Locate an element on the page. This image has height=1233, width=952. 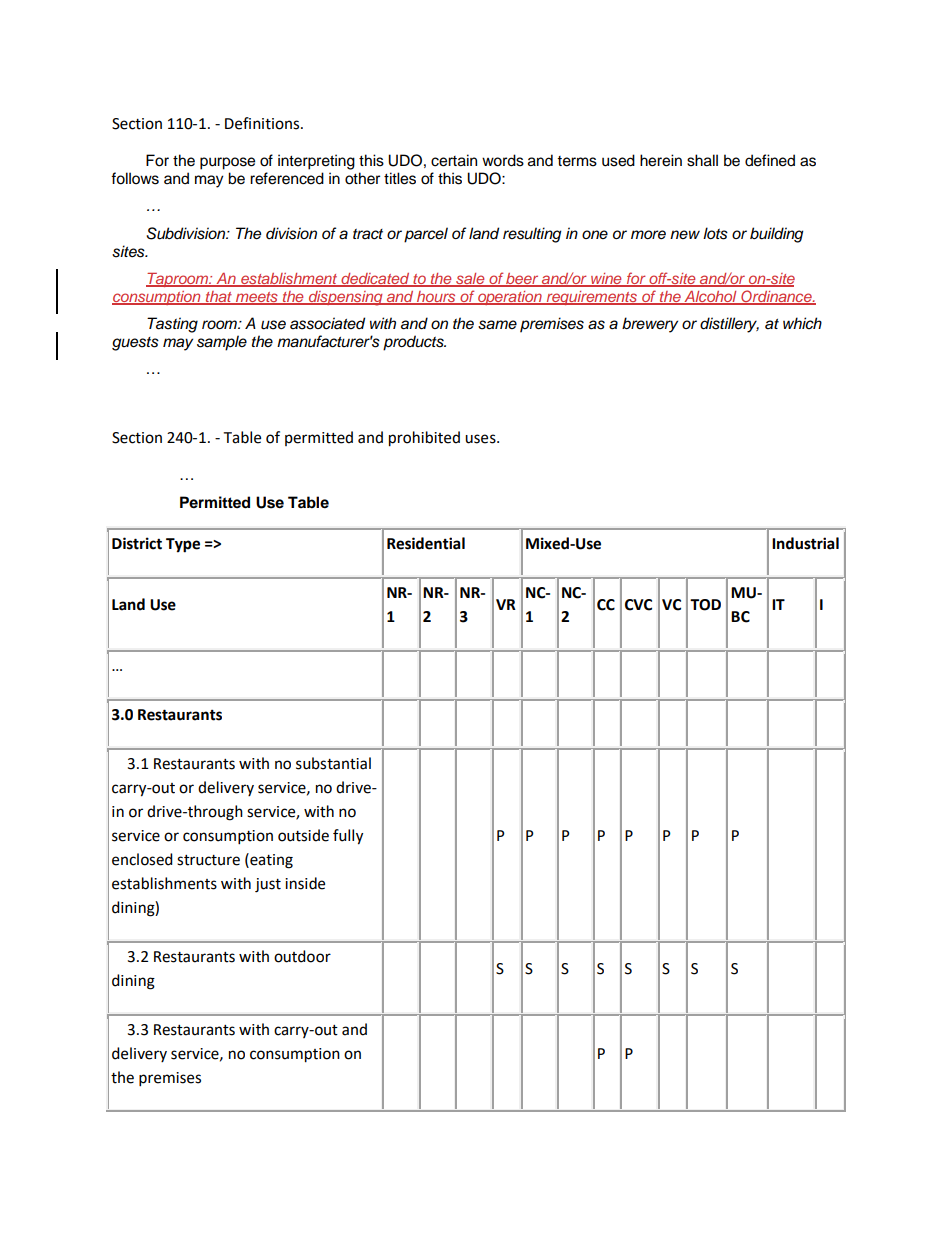
Type is located at coordinates (183, 545).
